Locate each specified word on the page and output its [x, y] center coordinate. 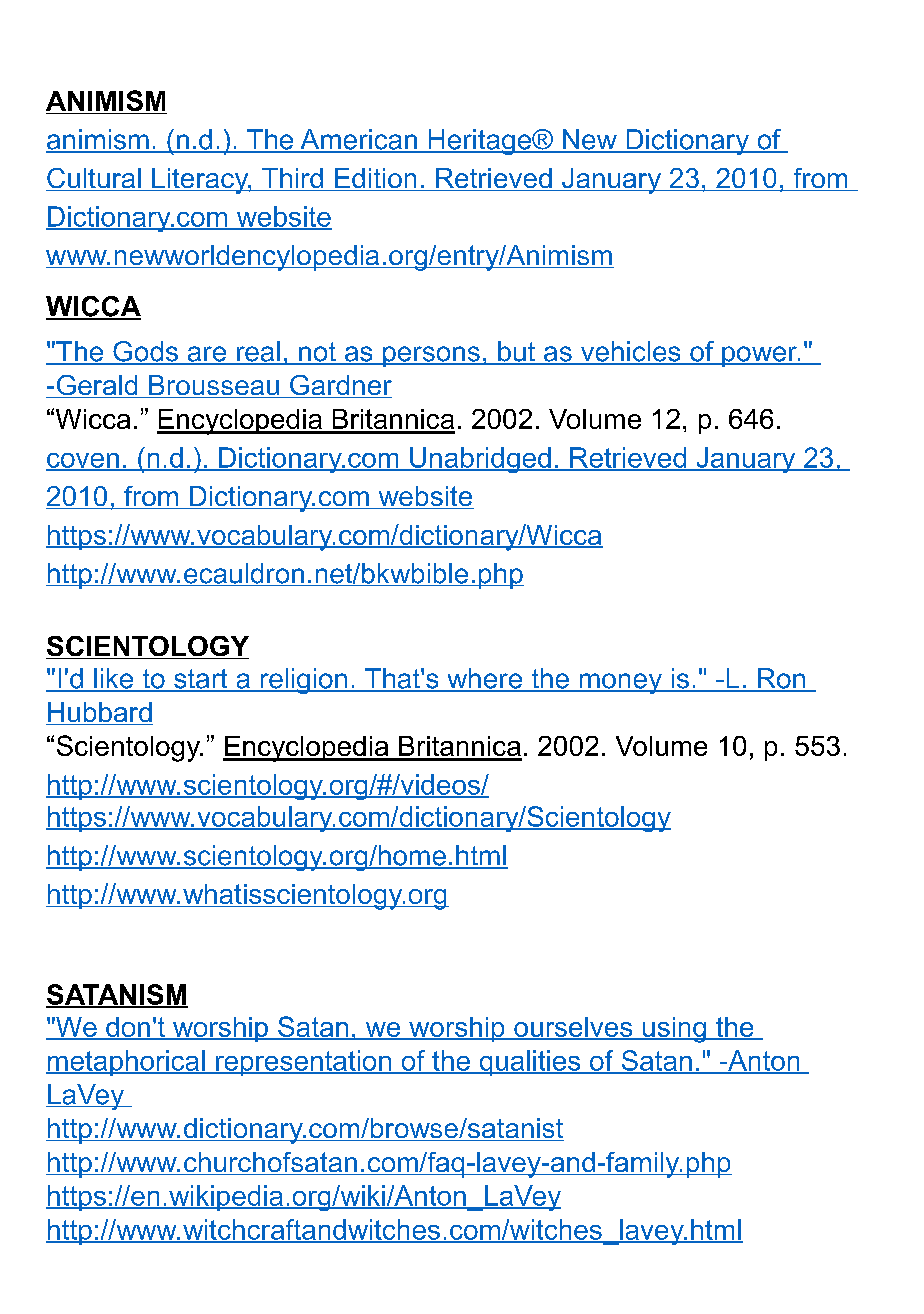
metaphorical [126, 1063]
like [114, 679]
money [620, 683]
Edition [375, 179]
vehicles [630, 352]
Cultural [94, 179]
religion [304, 681]
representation [304, 1063]
